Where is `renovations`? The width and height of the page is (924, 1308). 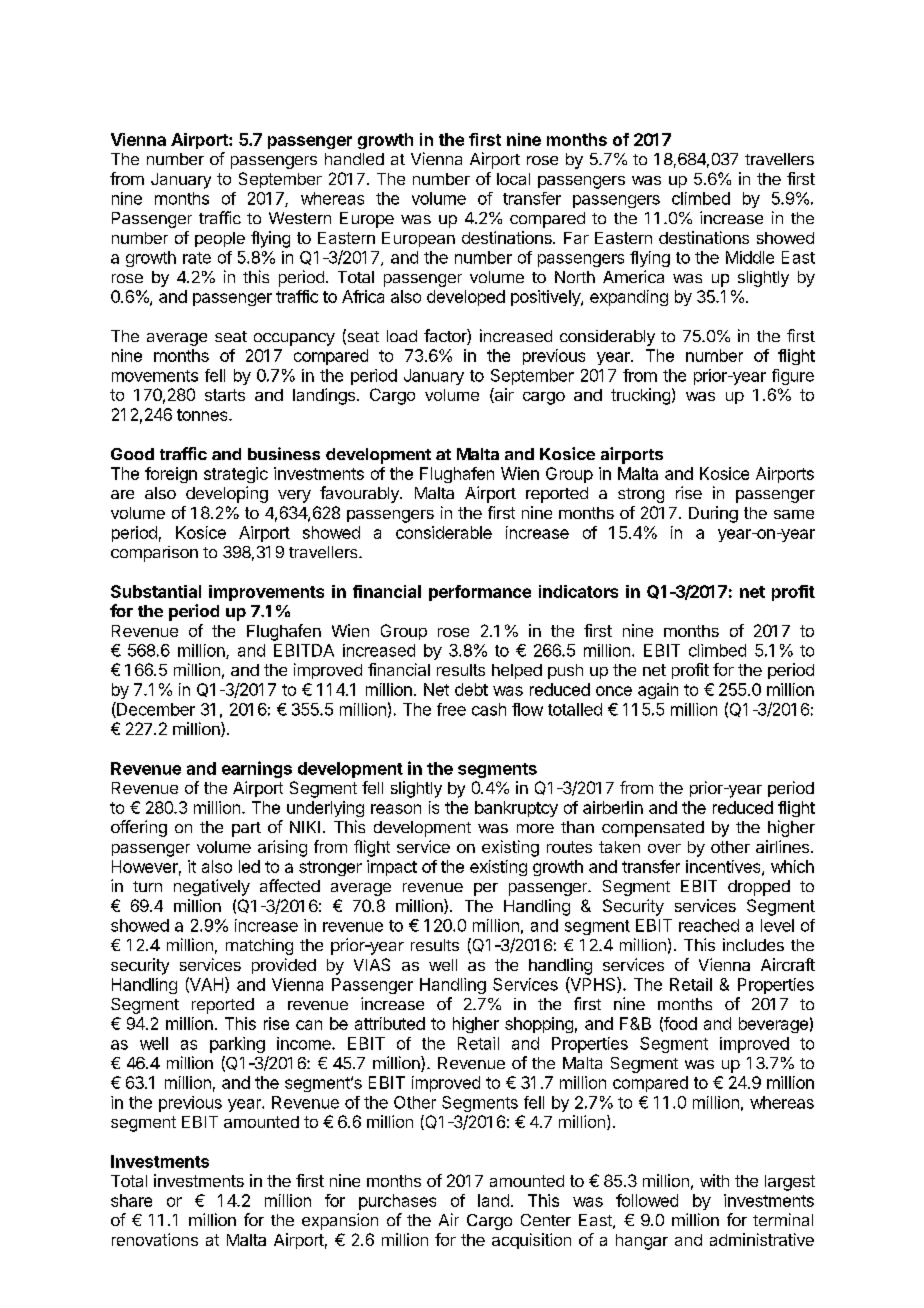
renovations is located at coordinates (155, 1239).
